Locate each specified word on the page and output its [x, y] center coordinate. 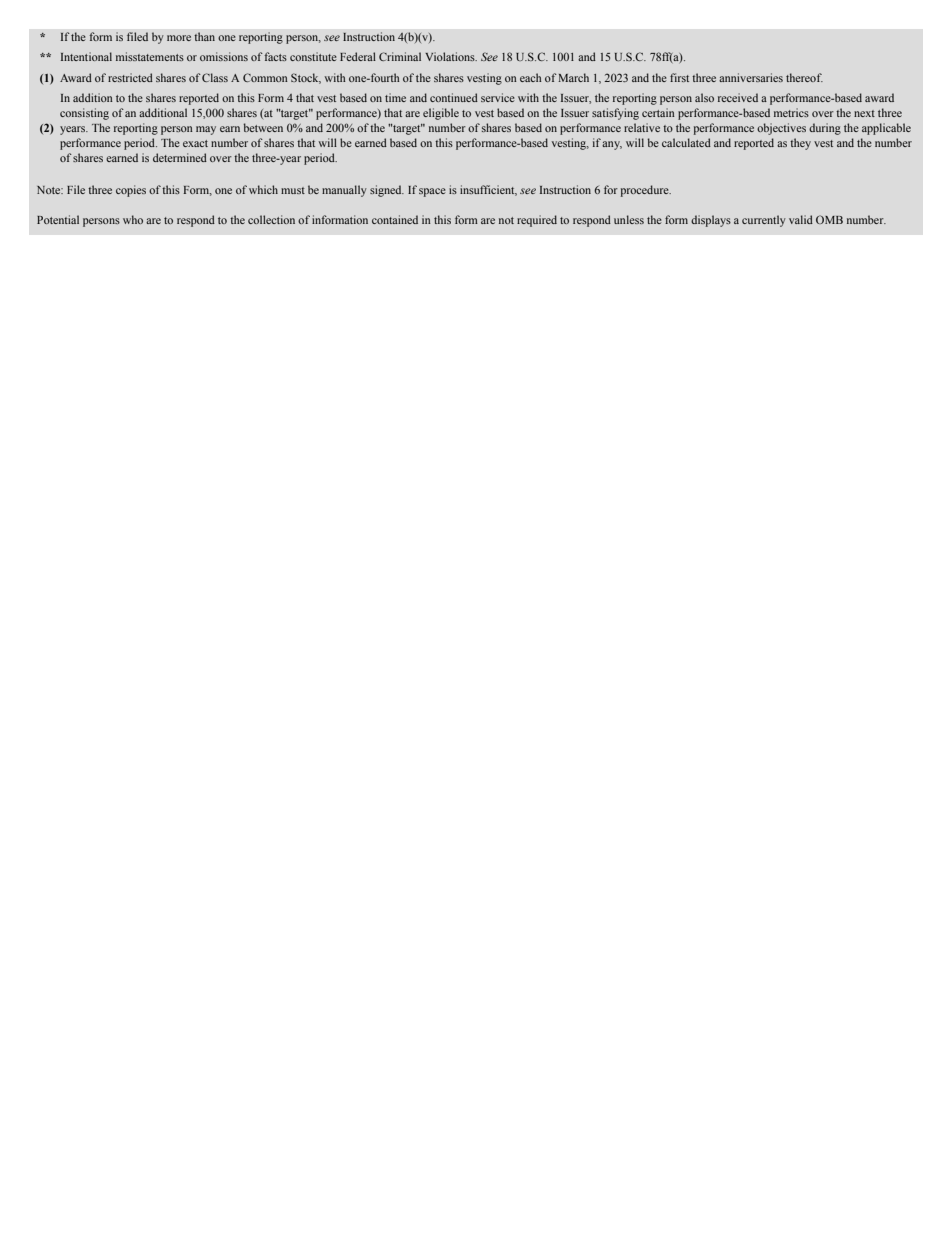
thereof [804, 77]
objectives [781, 129]
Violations [451, 56]
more [179, 38]
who [133, 219]
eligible [441, 114]
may [206, 130]
